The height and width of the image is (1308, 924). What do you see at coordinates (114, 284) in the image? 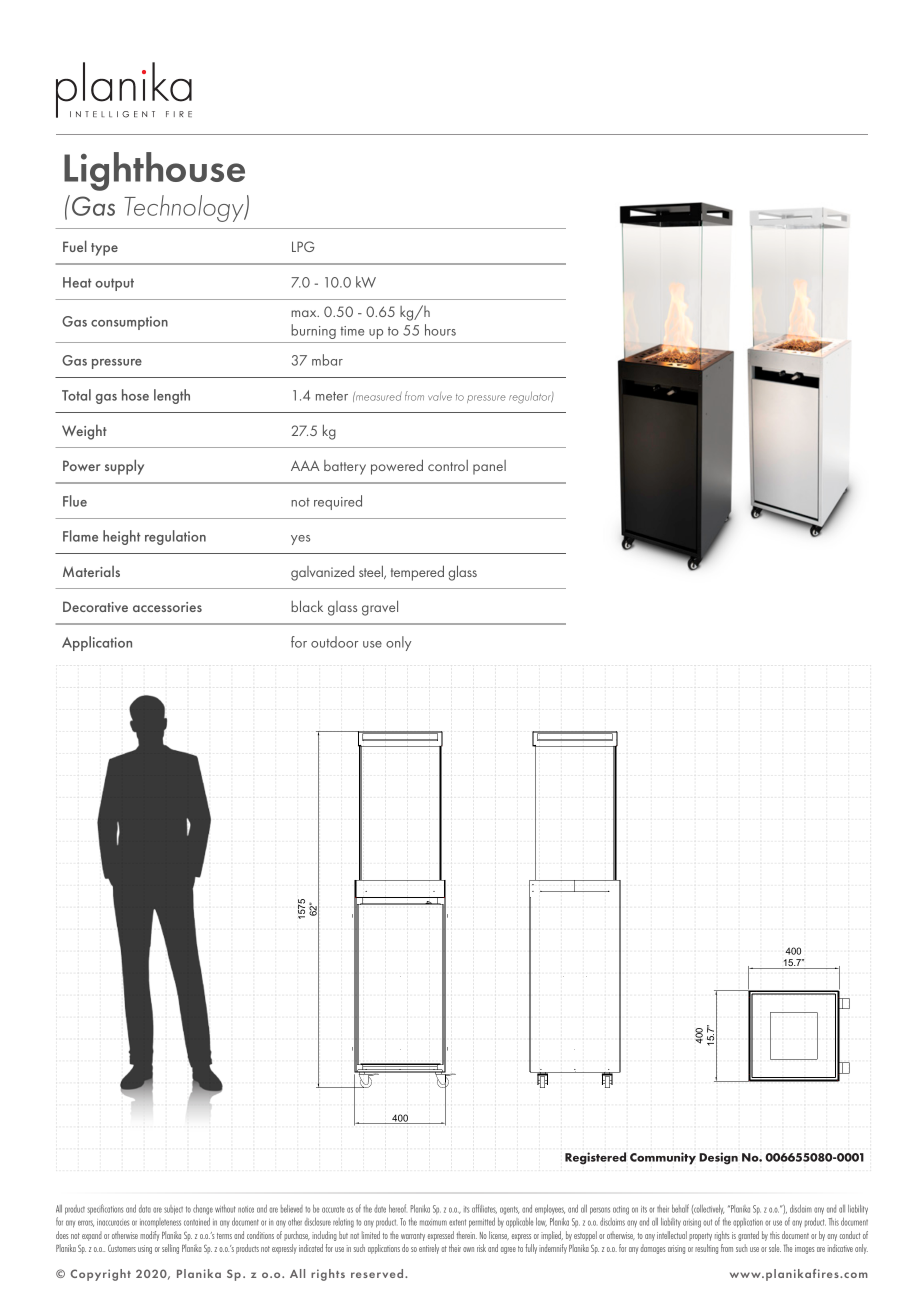
I see `output` at bounding box center [114, 284].
